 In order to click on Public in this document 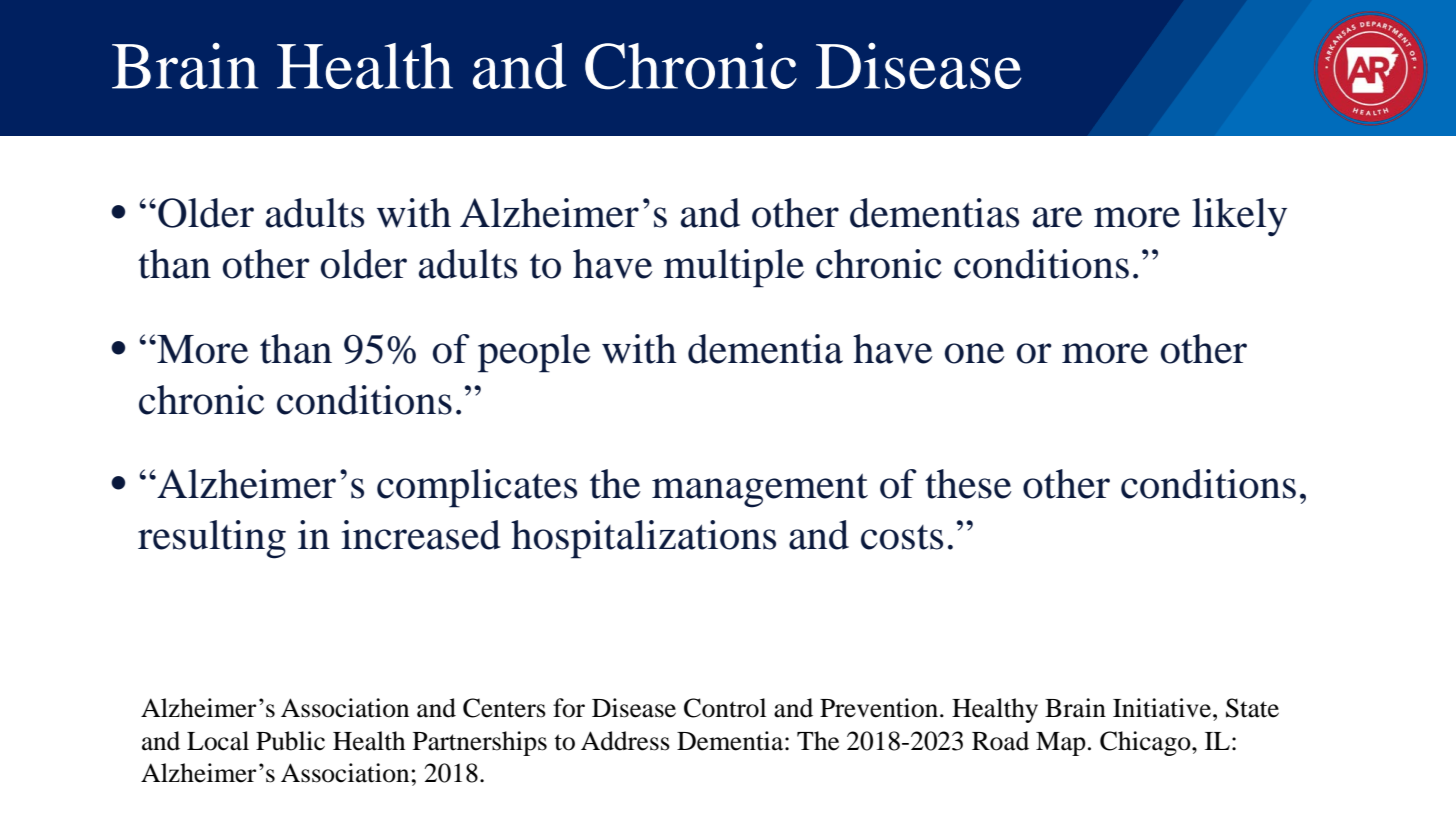, I will do `click(290, 741)`.
